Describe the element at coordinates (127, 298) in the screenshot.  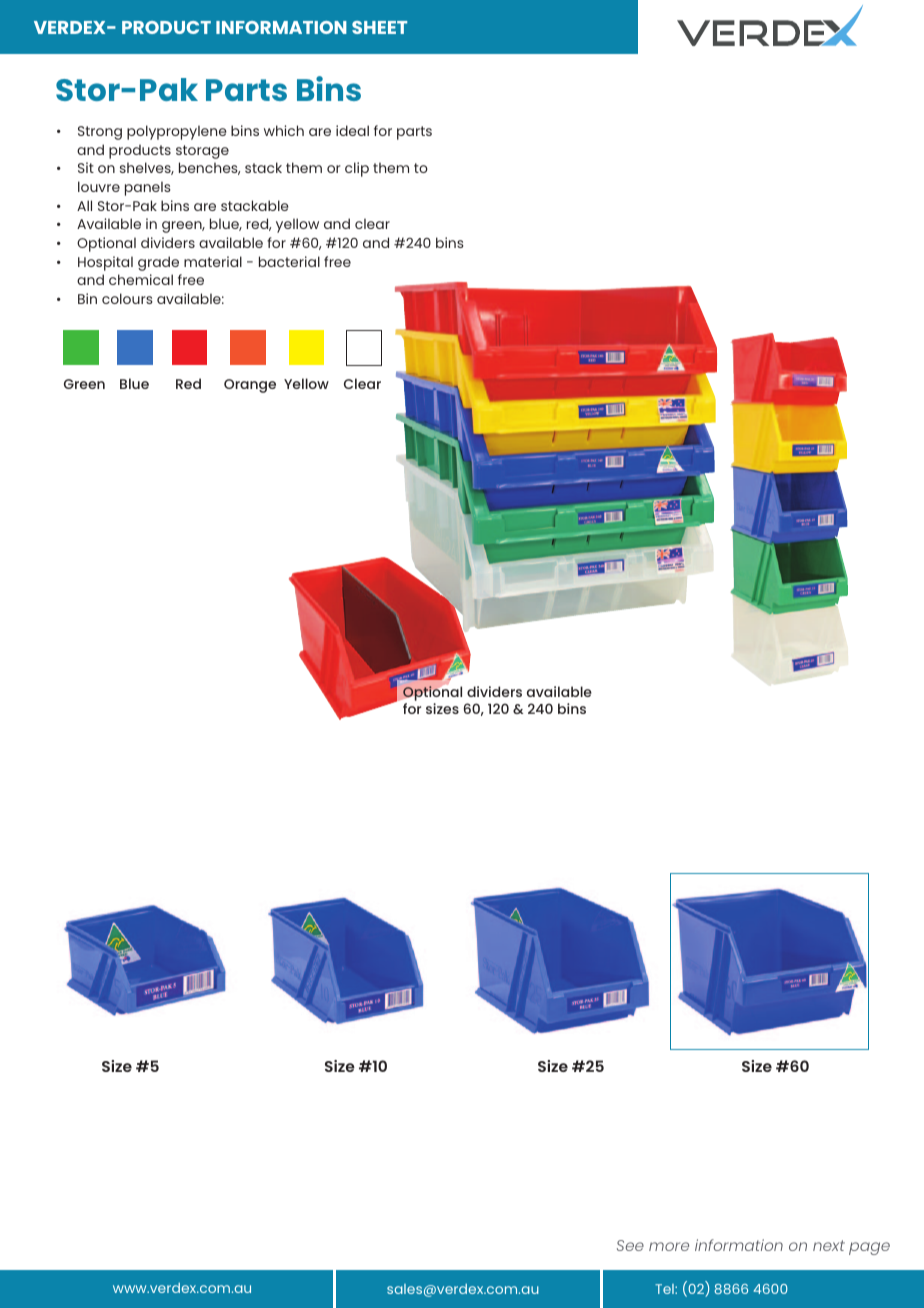
I see `colours` at that location.
